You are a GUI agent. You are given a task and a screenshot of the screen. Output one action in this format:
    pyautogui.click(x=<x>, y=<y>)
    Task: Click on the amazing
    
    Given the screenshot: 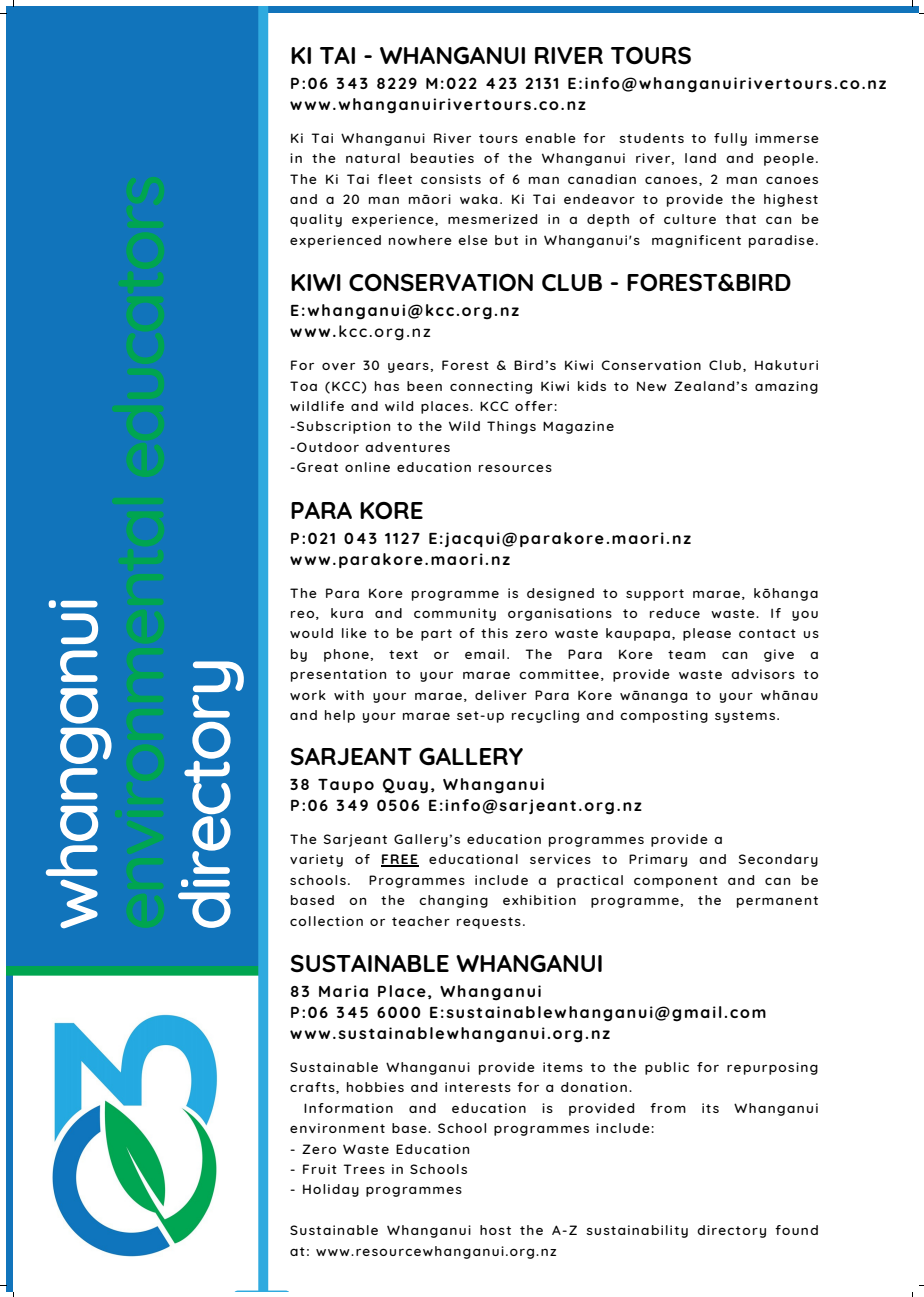 What is the action you would take?
    pyautogui.click(x=786, y=387)
